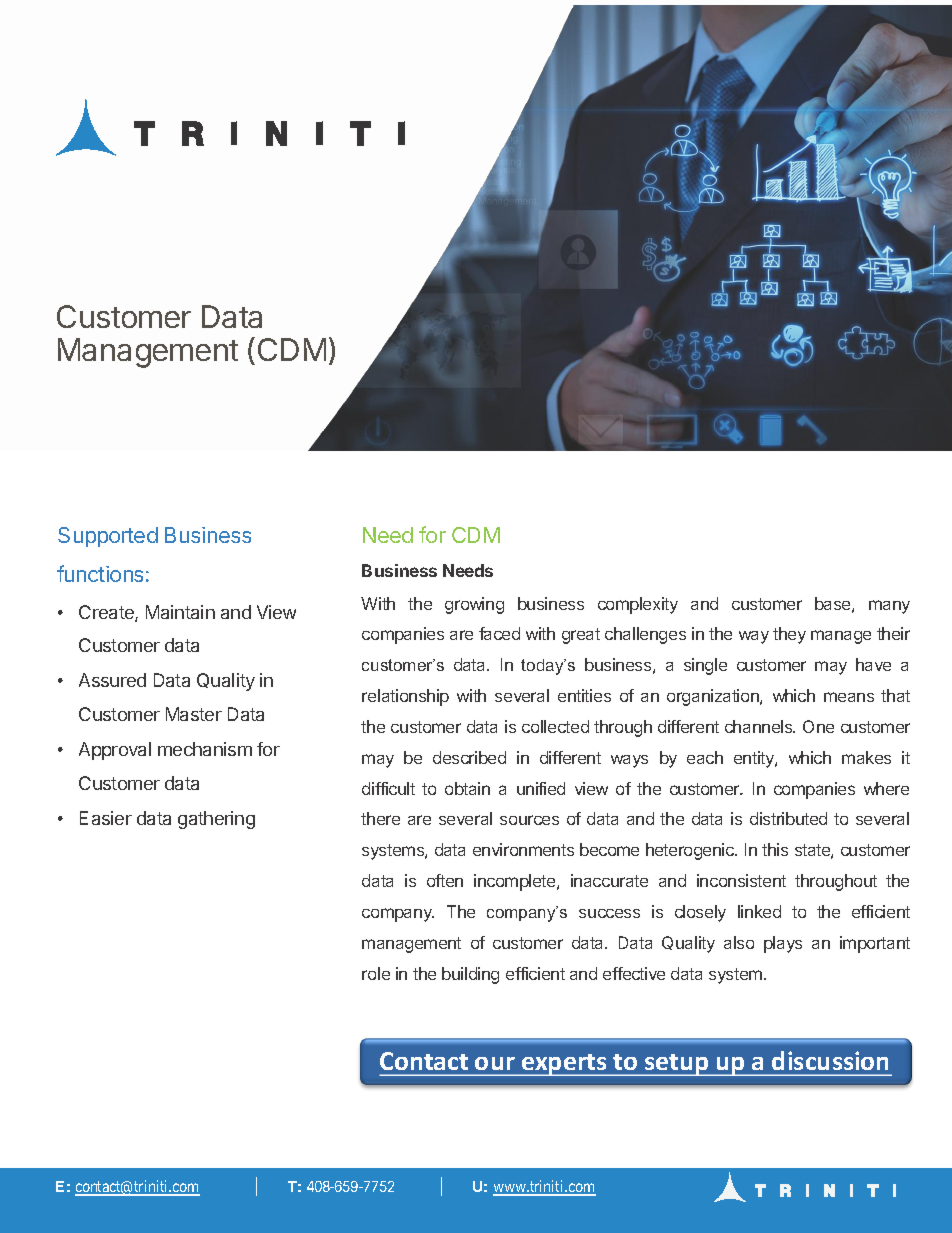 The height and width of the screenshot is (1233, 952). What do you see at coordinates (775, 849) in the screenshot?
I see `this` at bounding box center [775, 849].
